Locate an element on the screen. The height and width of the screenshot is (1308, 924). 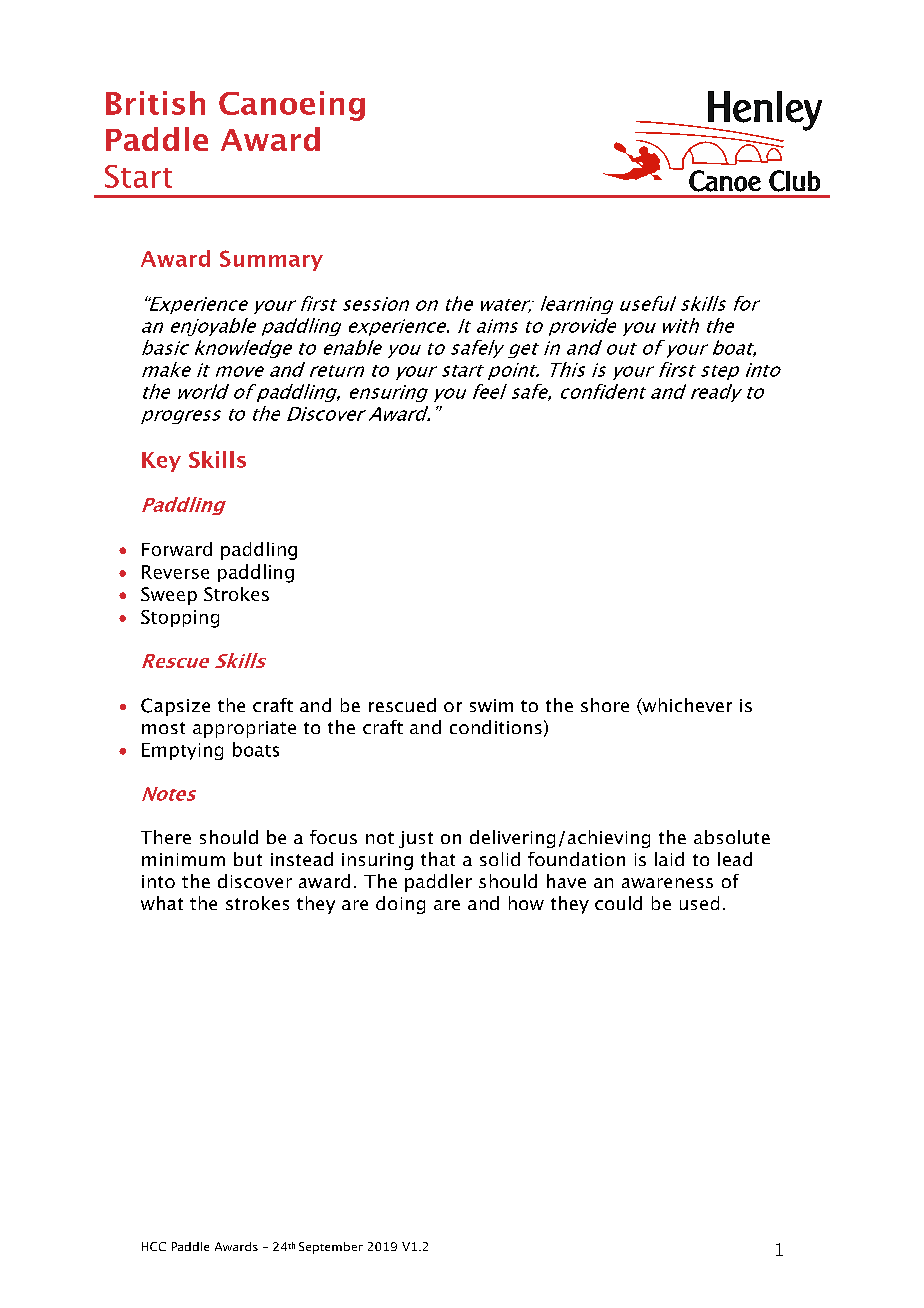
swim is located at coordinates (491, 705).
